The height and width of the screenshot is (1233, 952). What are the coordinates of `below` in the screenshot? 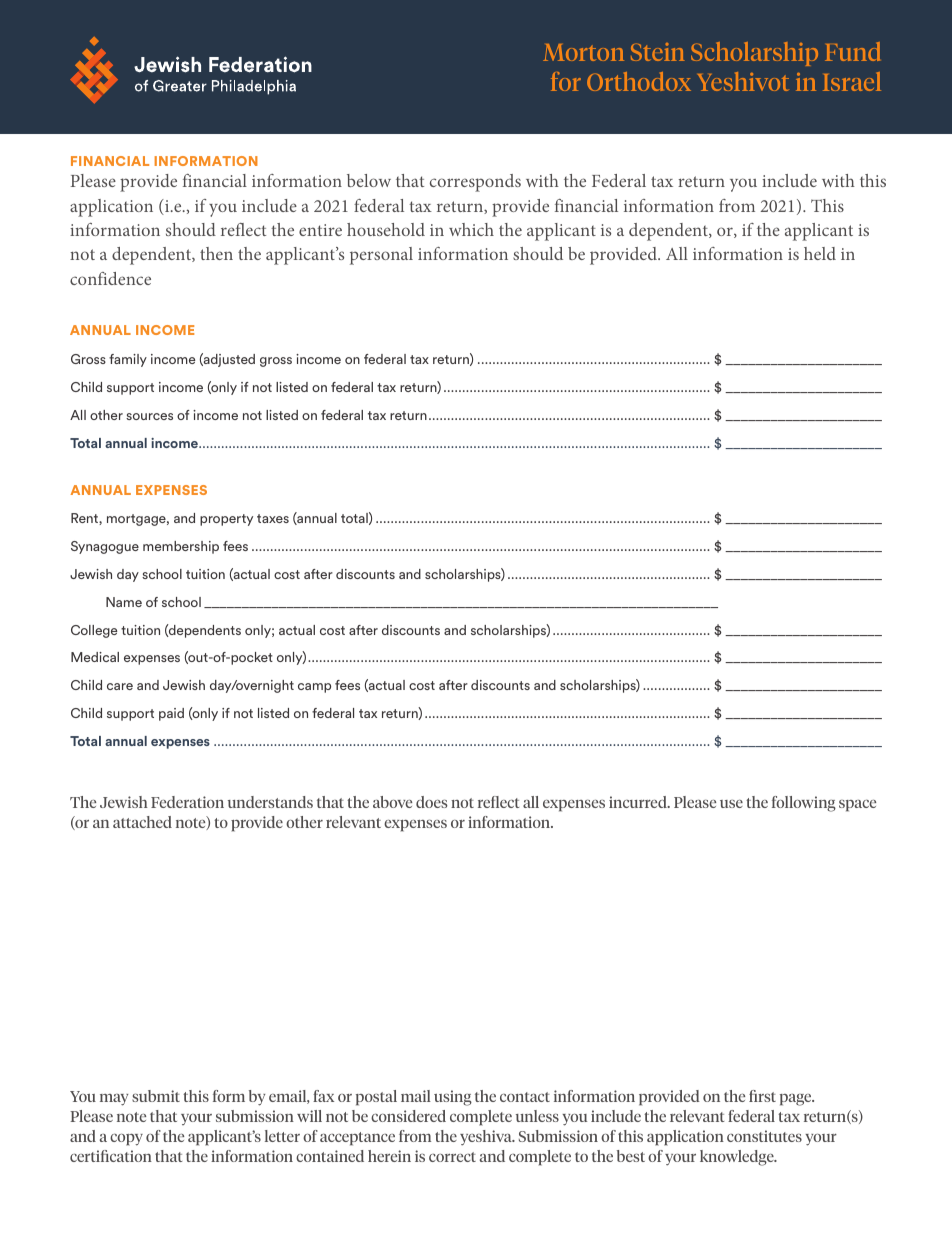 It's located at (369, 180).
